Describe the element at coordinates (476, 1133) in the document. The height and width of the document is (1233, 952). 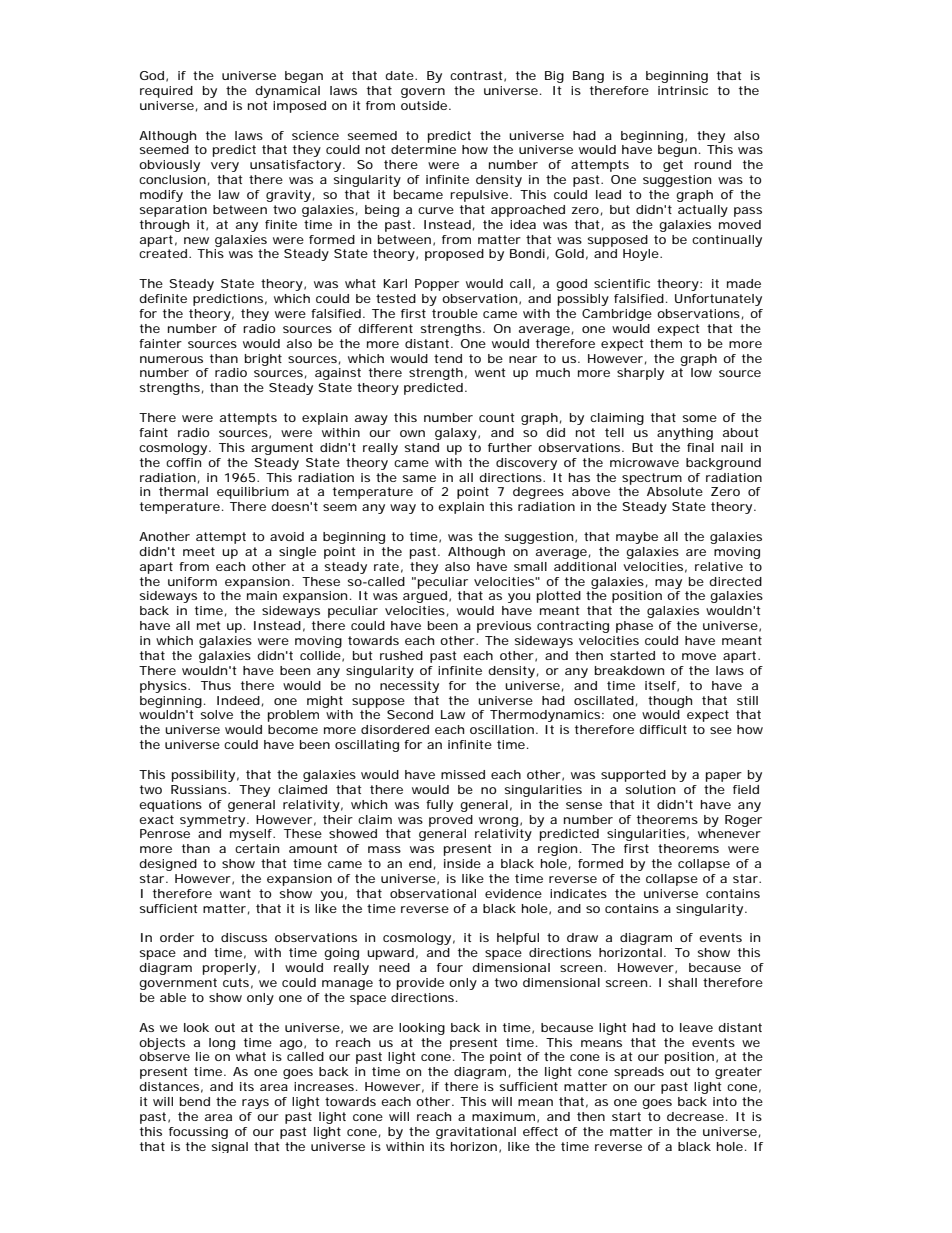
I see `gravitational` at that location.
